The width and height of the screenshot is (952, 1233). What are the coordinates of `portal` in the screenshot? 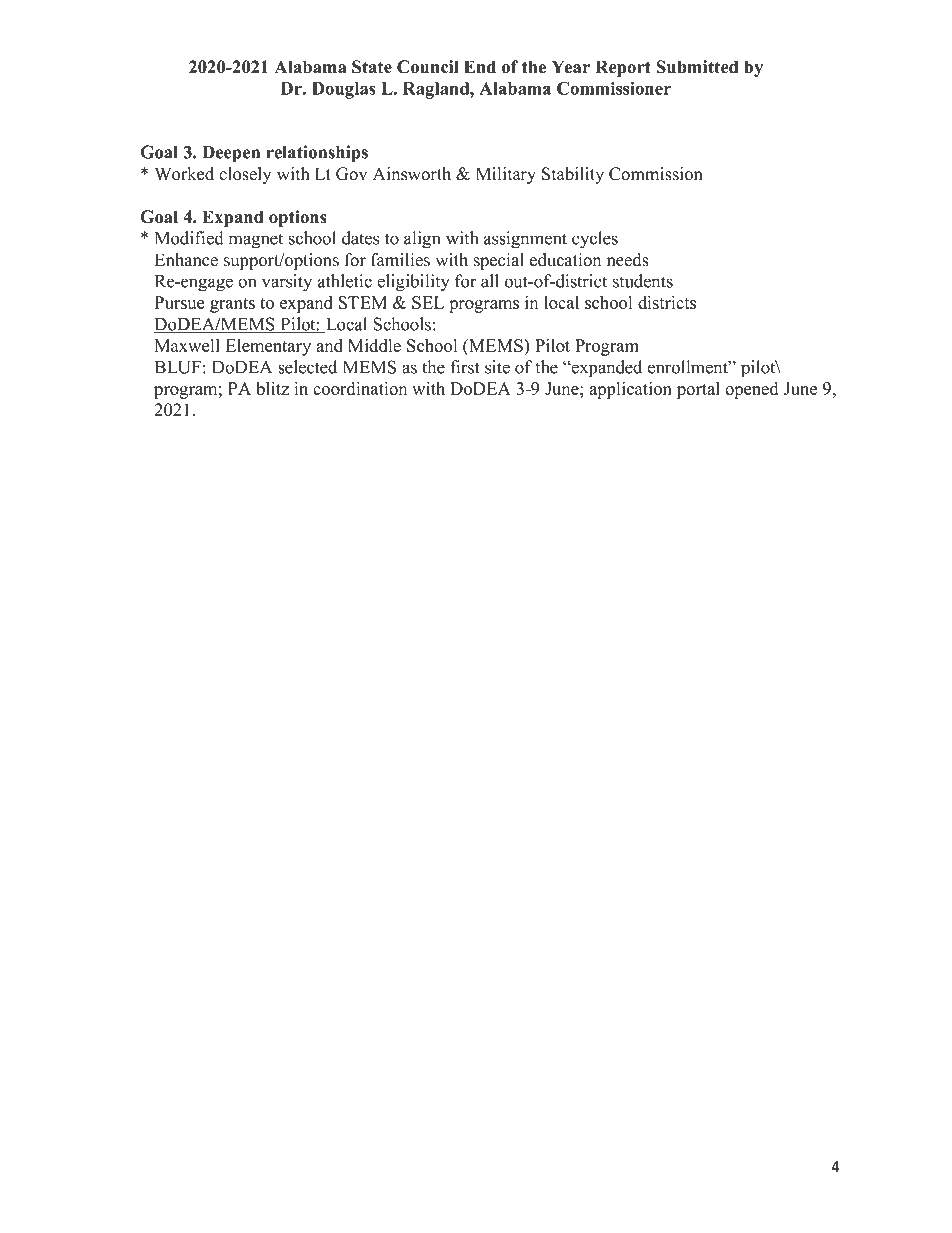 It's located at (698, 390).
